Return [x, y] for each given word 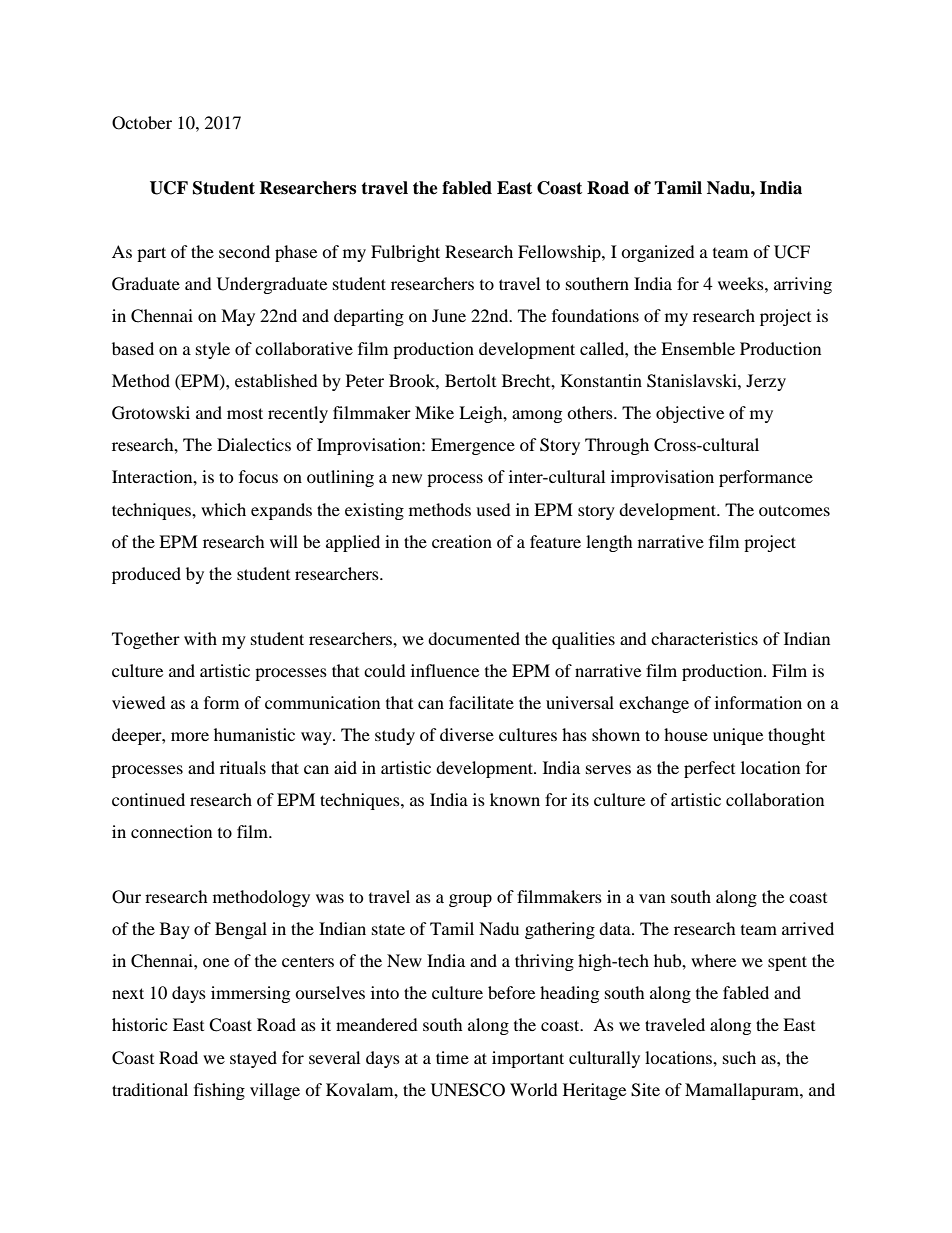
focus [258, 476]
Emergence [473, 446]
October [142, 123]
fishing [219, 1091]
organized [658, 253]
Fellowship [560, 253]
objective [690, 414]
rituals [243, 767]
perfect [709, 769]
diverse [467, 734]
